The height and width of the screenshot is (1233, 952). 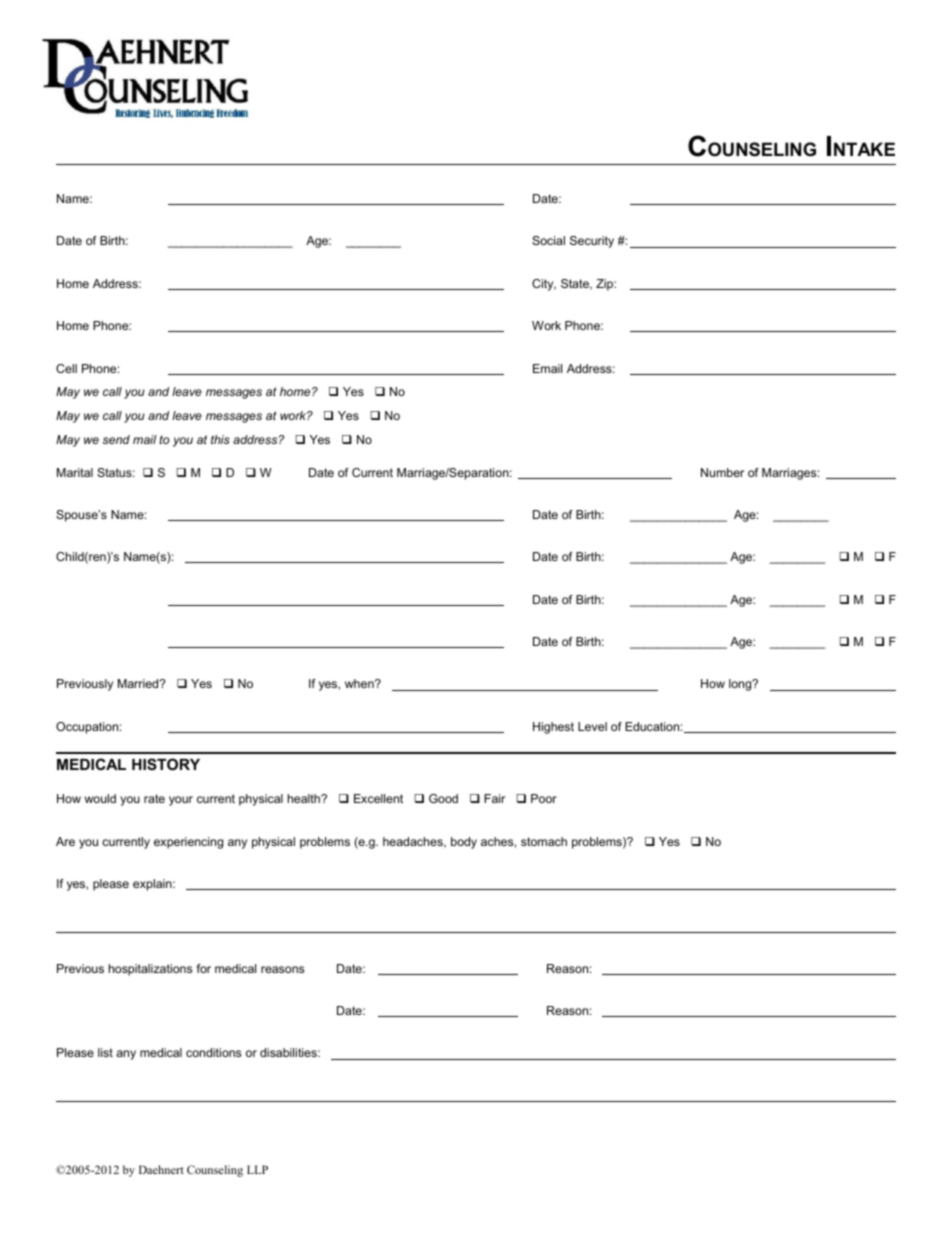 I want to click on rate, so click(x=154, y=798).
